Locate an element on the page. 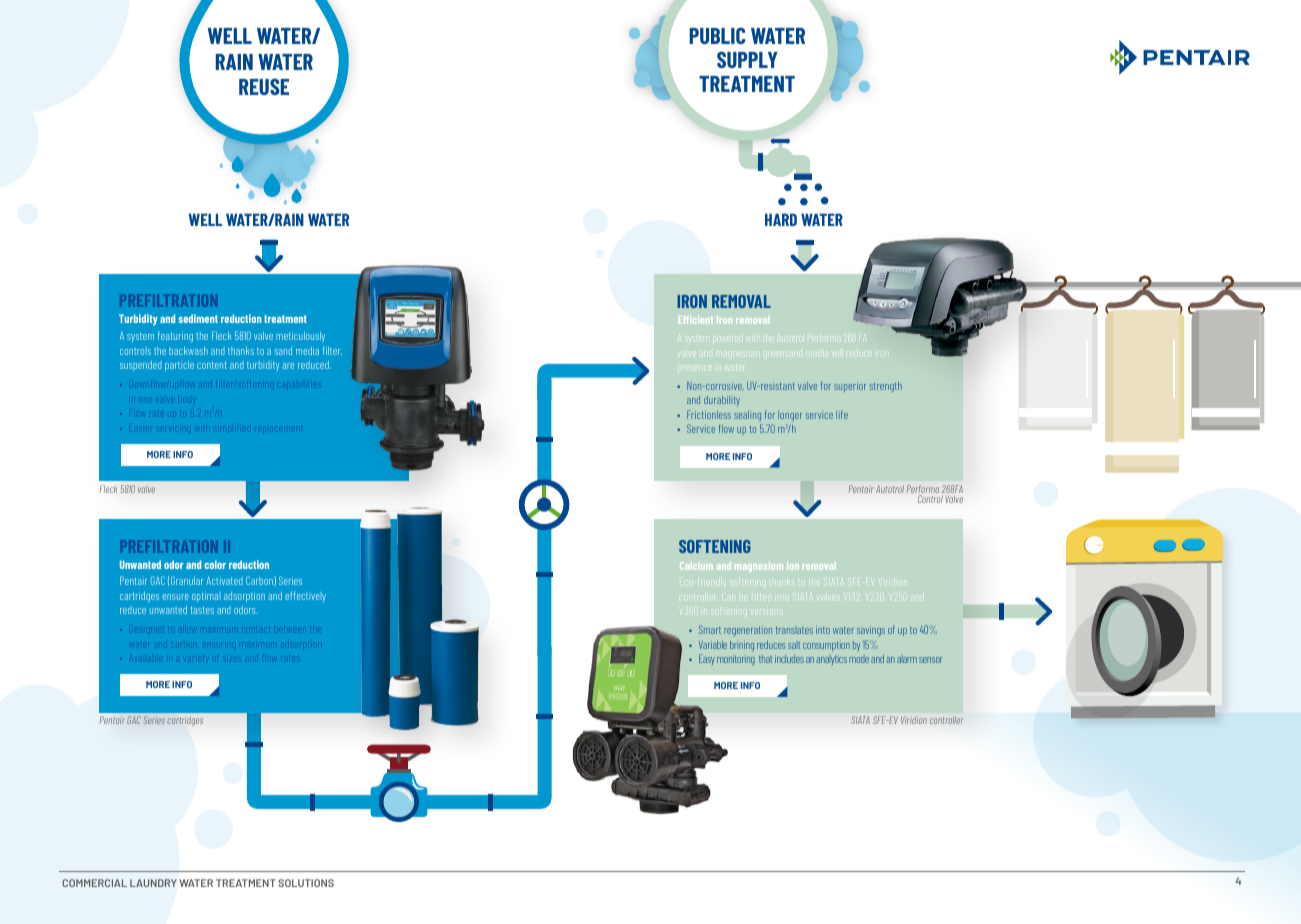 The width and height of the image is (1301, 924). life is located at coordinates (842, 414).
